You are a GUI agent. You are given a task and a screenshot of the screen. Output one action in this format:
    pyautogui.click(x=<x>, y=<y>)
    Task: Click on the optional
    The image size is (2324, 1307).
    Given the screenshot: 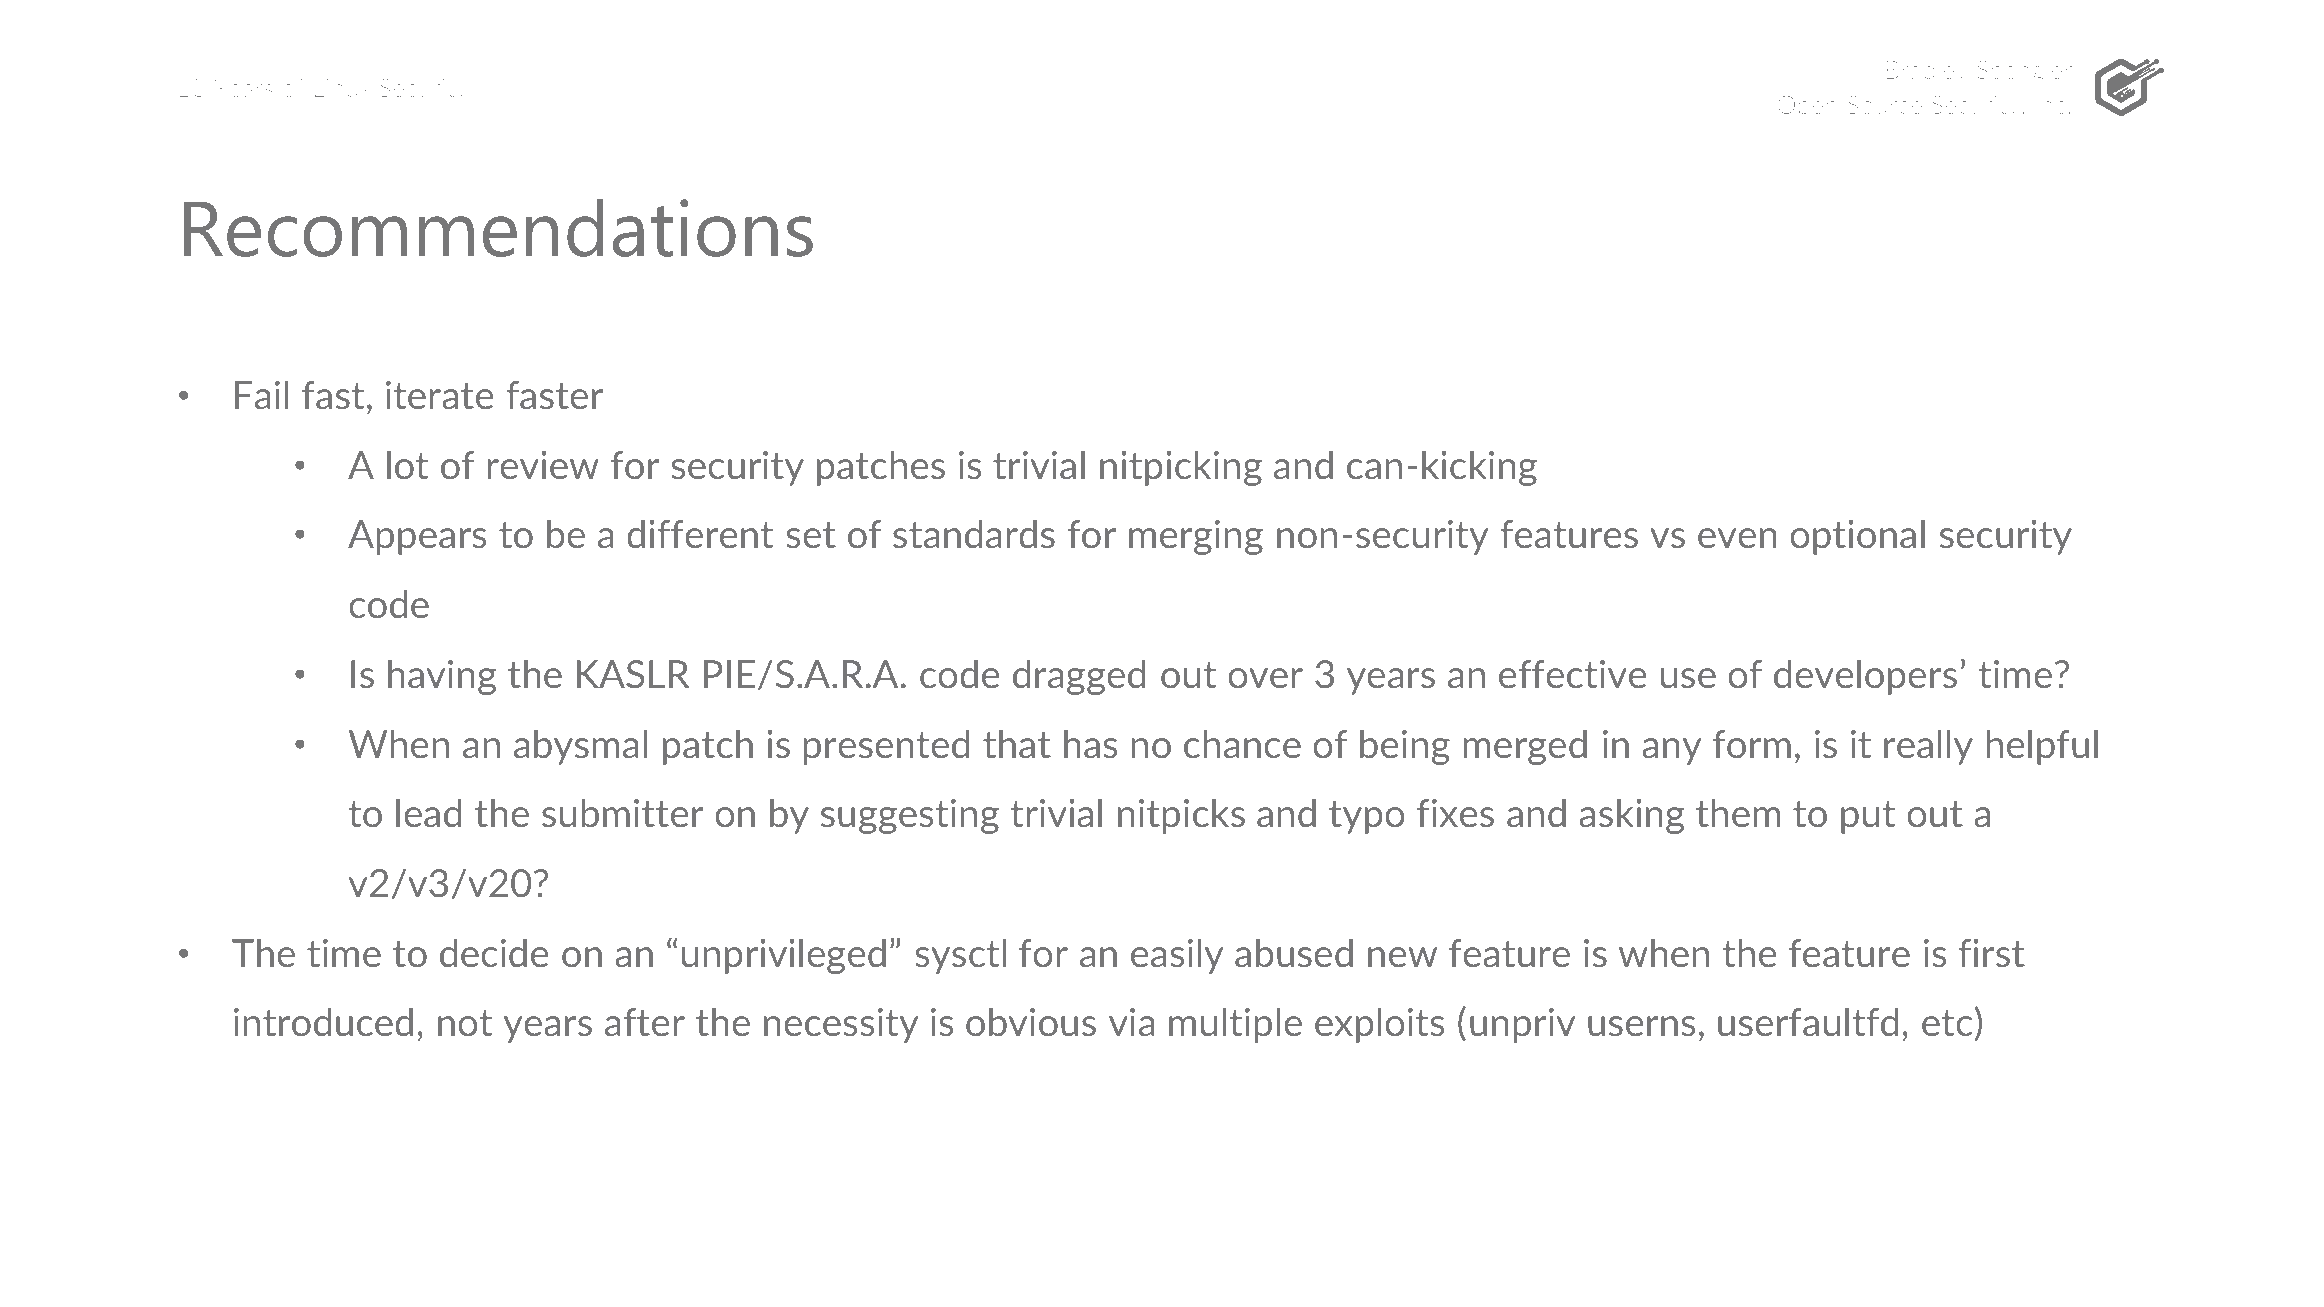 What is the action you would take?
    pyautogui.click(x=1857, y=537)
